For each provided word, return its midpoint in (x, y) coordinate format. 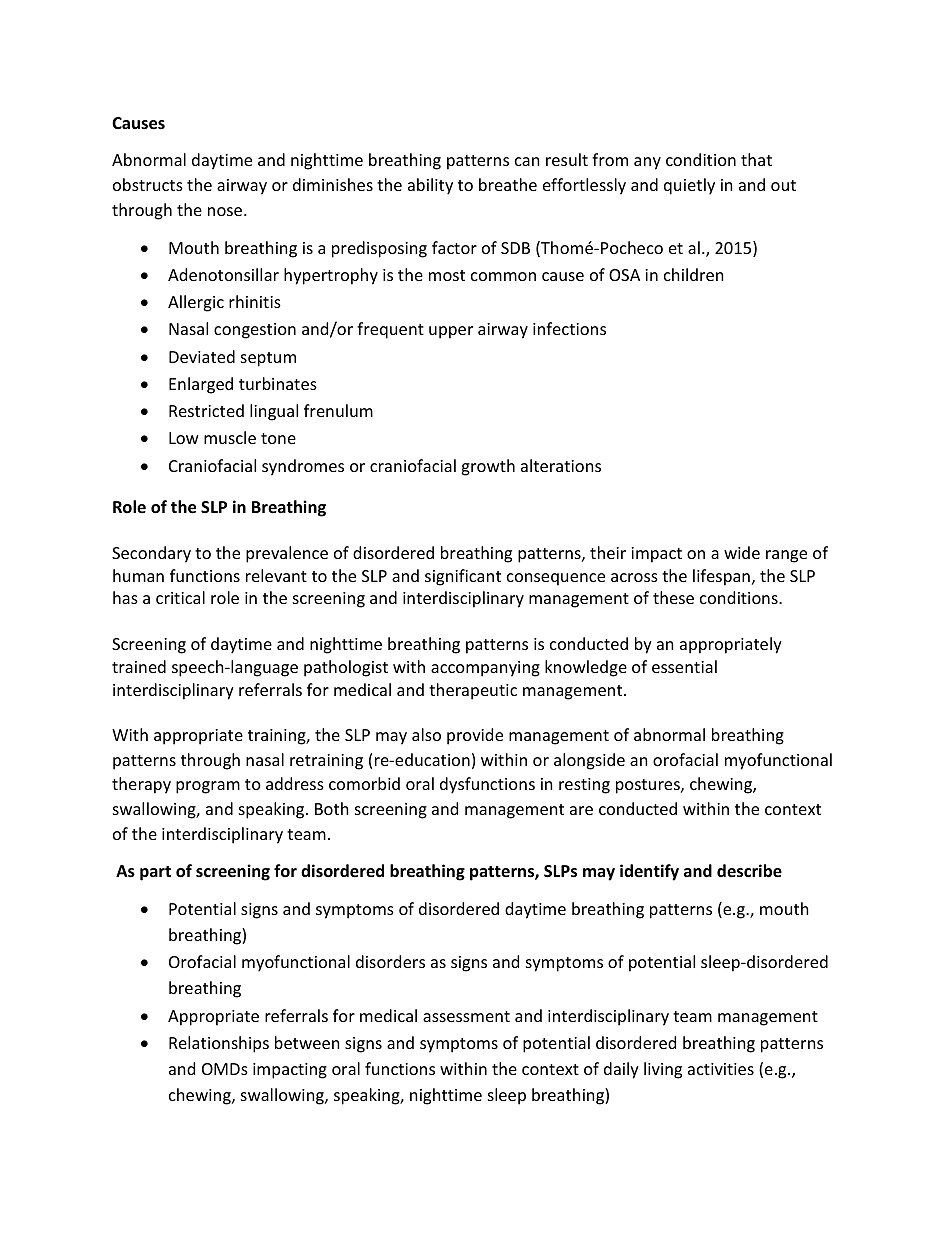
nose (226, 211)
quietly (689, 186)
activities (721, 1069)
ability (430, 186)
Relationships (219, 1044)
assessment (466, 1016)
